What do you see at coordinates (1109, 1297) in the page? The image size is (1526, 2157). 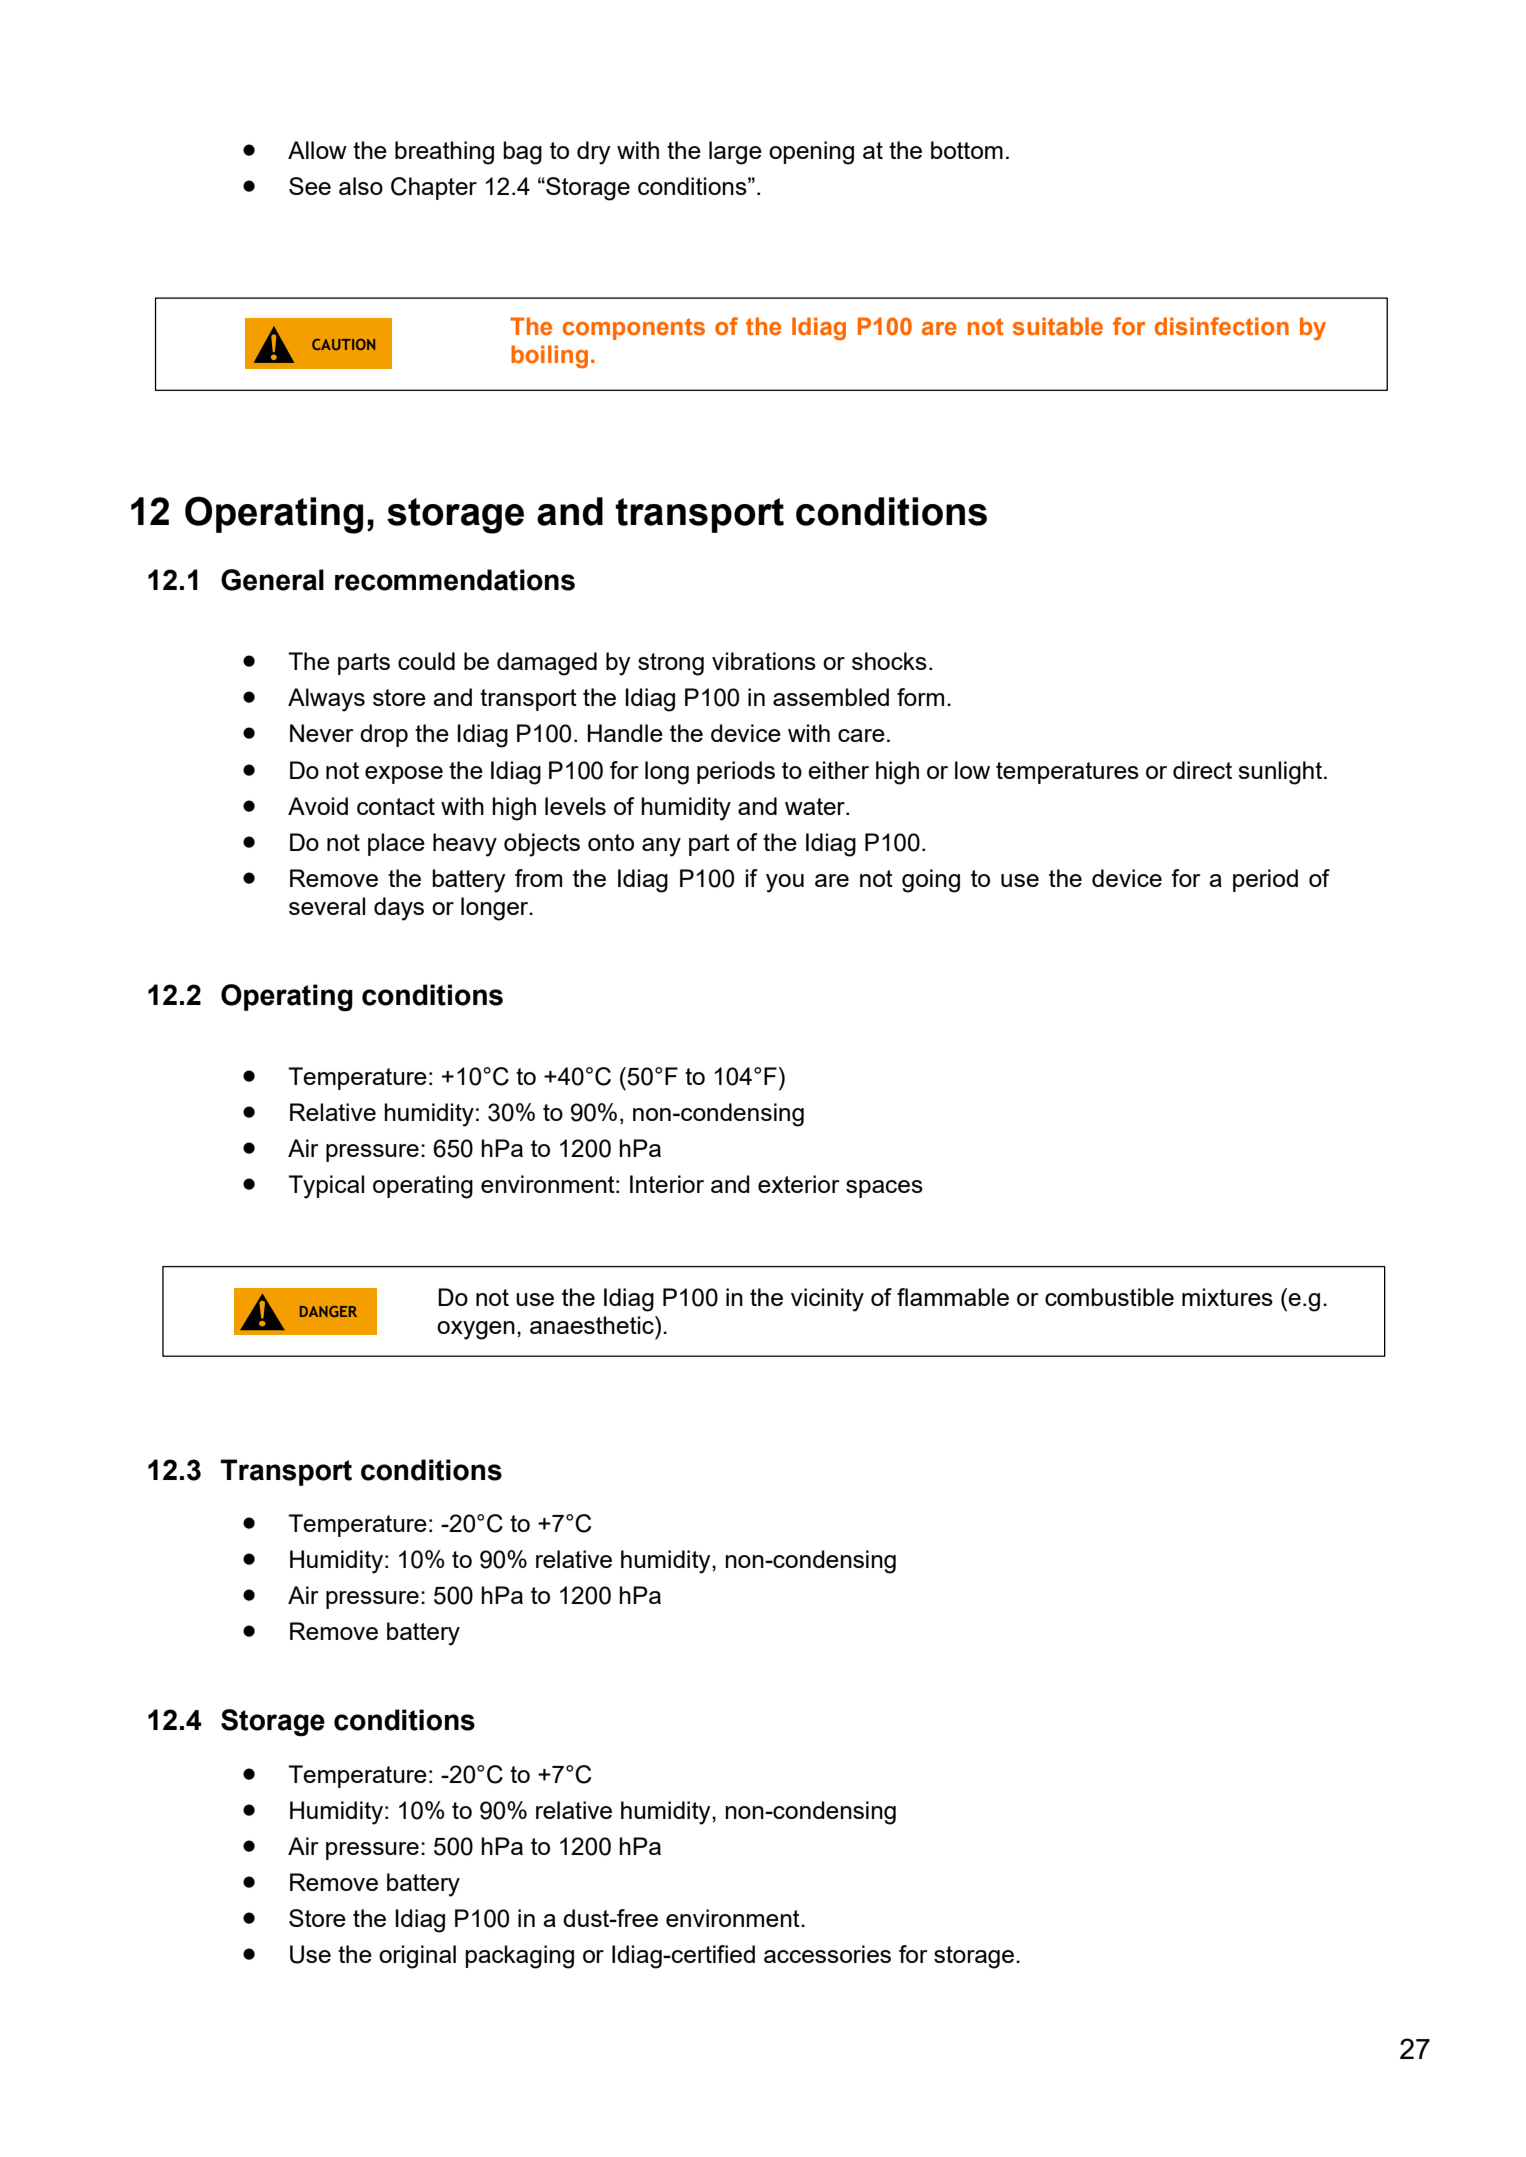 I see `combustible` at bounding box center [1109, 1297].
